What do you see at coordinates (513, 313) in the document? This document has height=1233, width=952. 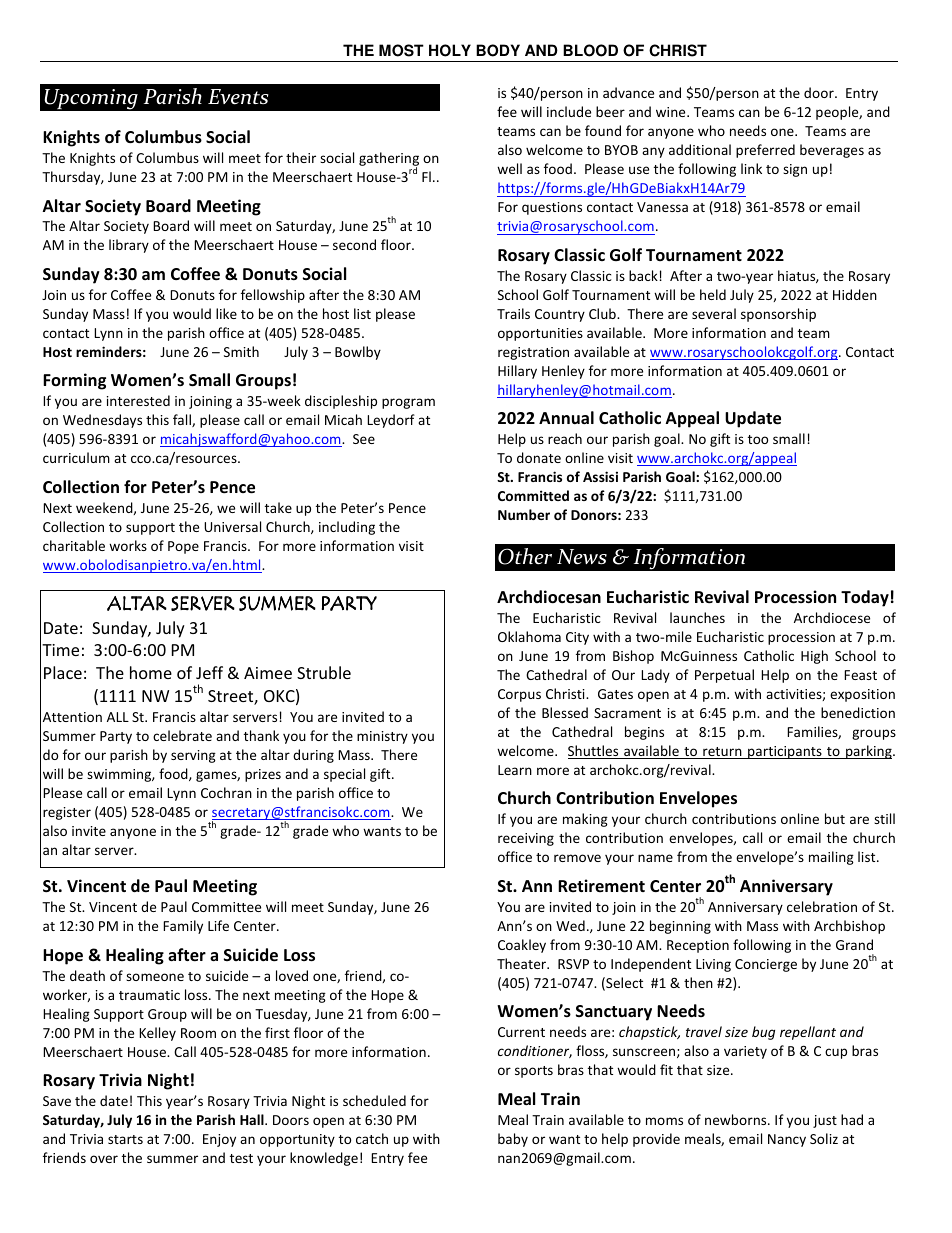 I see `Trails` at bounding box center [513, 313].
